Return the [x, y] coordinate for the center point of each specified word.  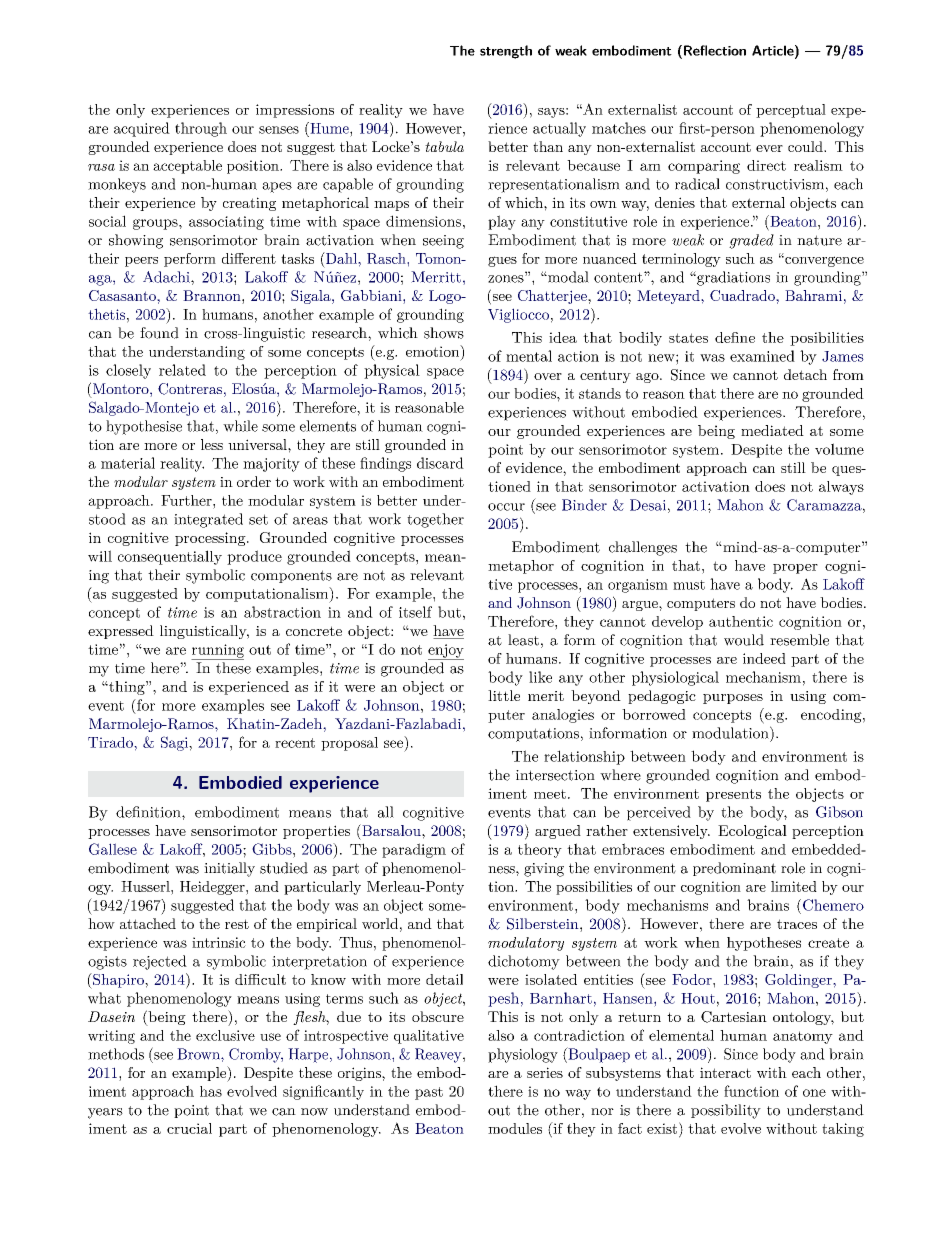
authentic [741, 621]
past [429, 1093]
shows [444, 333]
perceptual [791, 111]
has [211, 1091]
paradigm [414, 850]
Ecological [752, 832]
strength [506, 52]
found [159, 333]
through [201, 129]
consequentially [170, 557]
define [735, 337]
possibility [726, 1111]
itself [415, 612]
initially [229, 869]
